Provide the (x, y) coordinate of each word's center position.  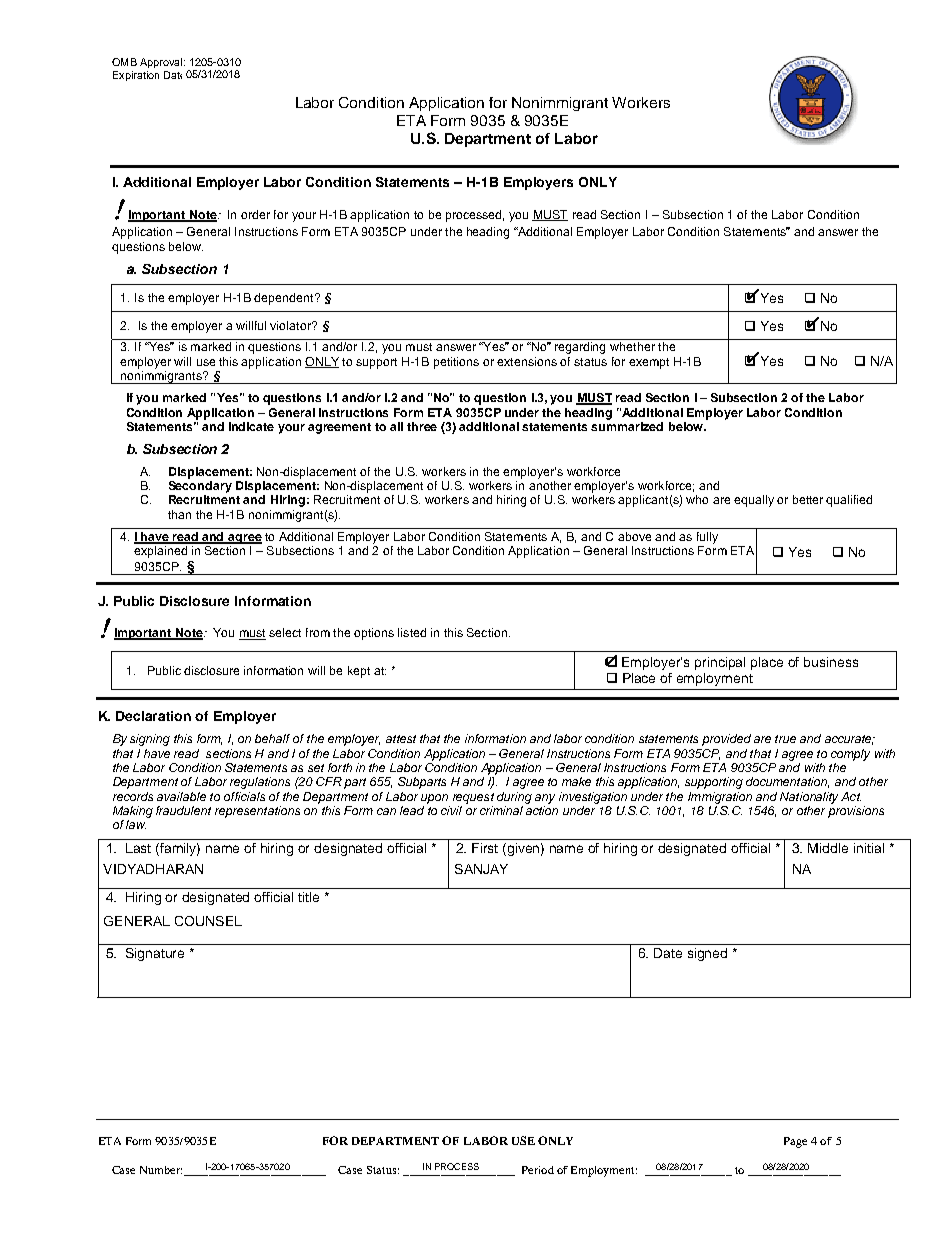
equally (754, 501)
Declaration (153, 716)
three (422, 426)
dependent (285, 299)
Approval (162, 63)
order (255, 214)
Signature (155, 954)
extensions (527, 361)
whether (632, 346)
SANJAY (481, 869)
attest (401, 739)
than (179, 514)
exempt (649, 363)
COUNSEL (208, 921)
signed (707, 954)
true (785, 739)
